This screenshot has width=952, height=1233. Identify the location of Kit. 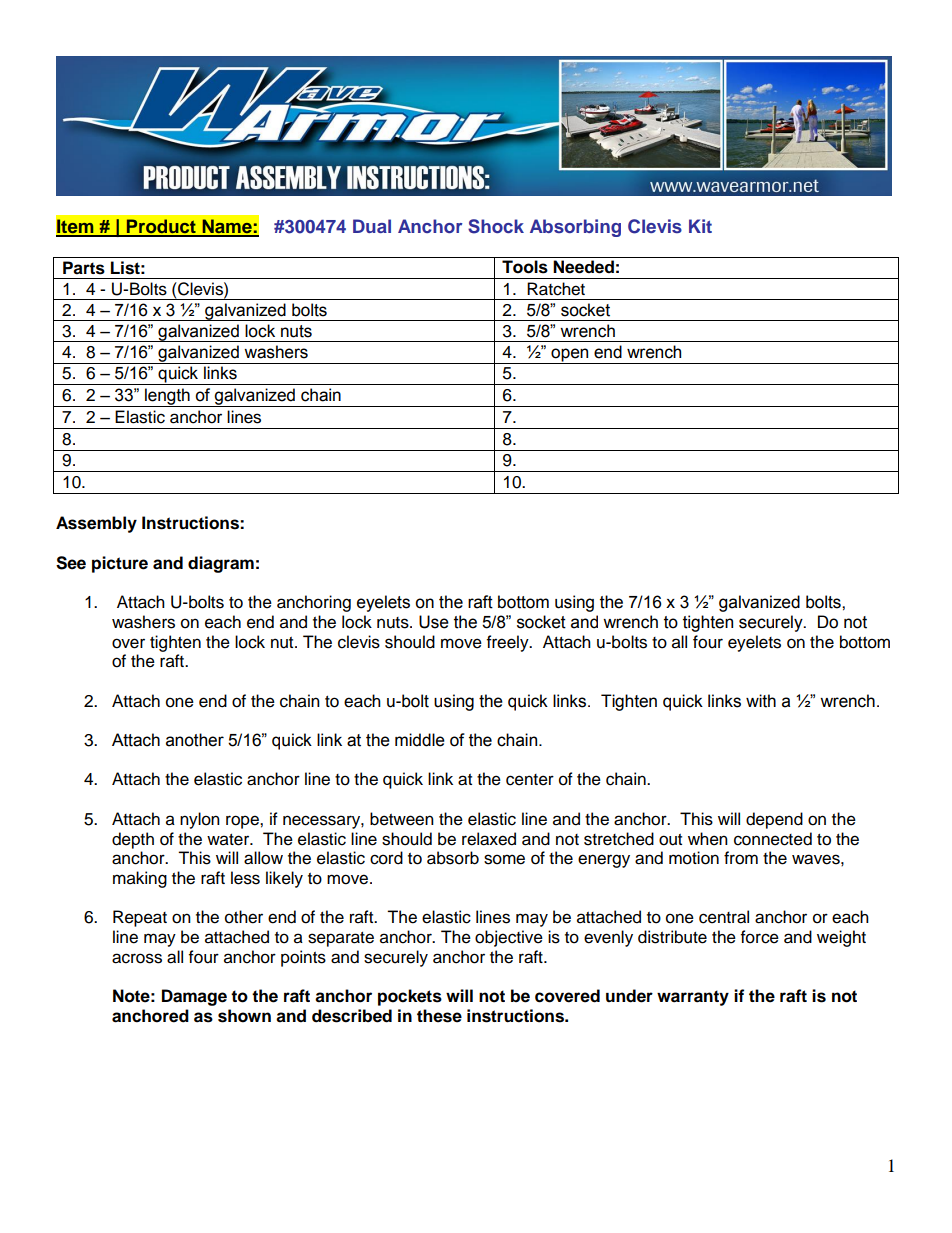
(700, 226).
